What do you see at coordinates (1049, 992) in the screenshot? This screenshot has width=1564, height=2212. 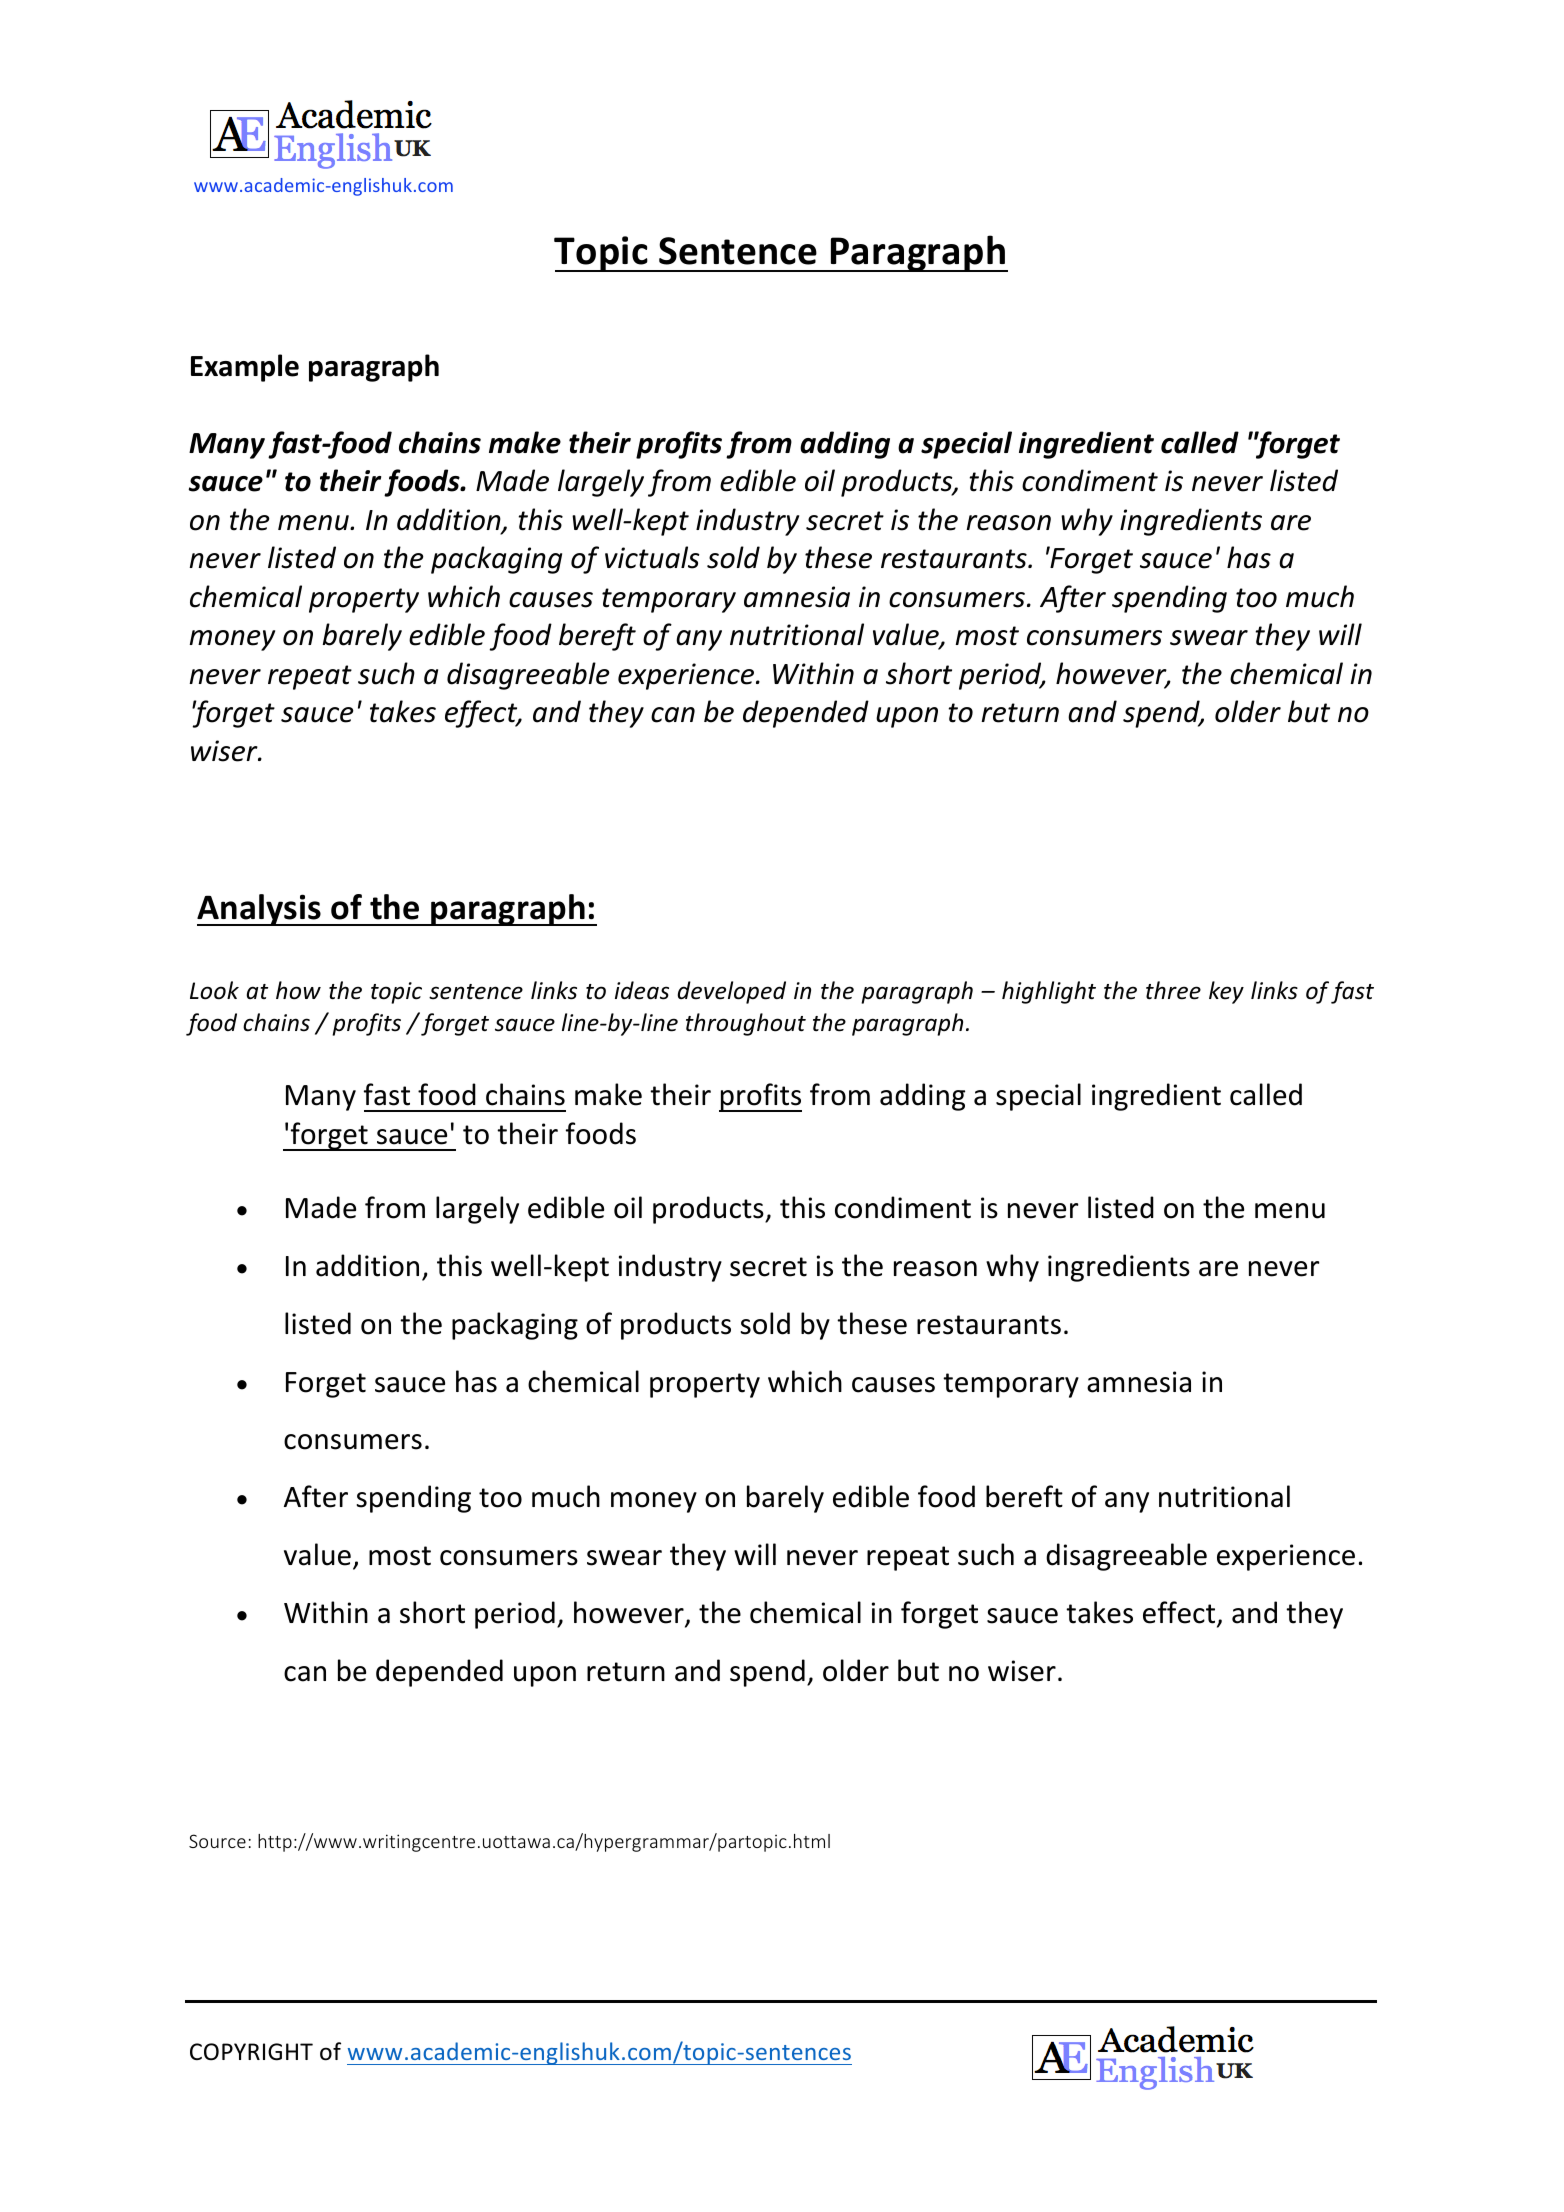 I see `highlight` at bounding box center [1049, 992].
